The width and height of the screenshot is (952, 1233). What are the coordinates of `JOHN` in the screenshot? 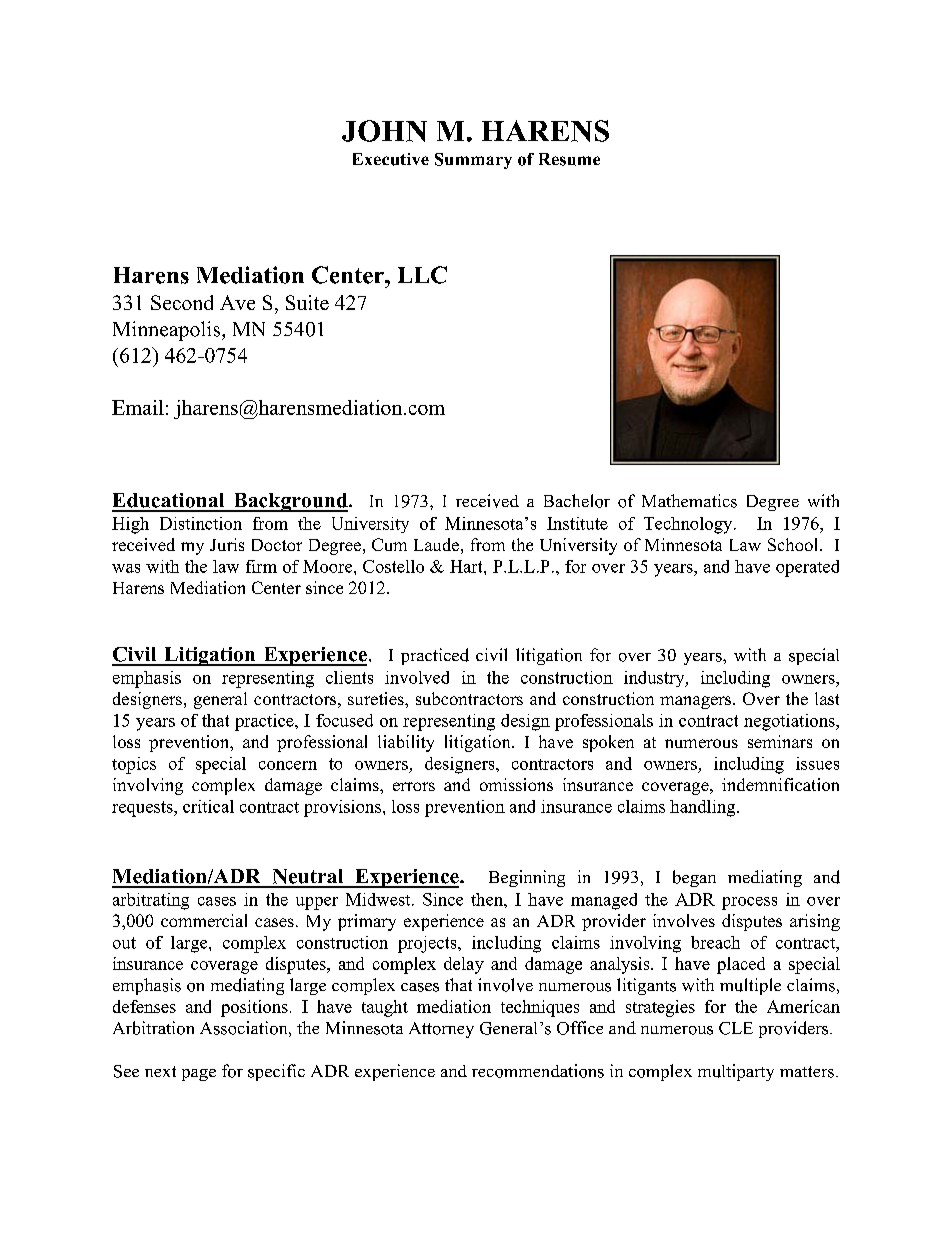 It's located at (384, 131).
